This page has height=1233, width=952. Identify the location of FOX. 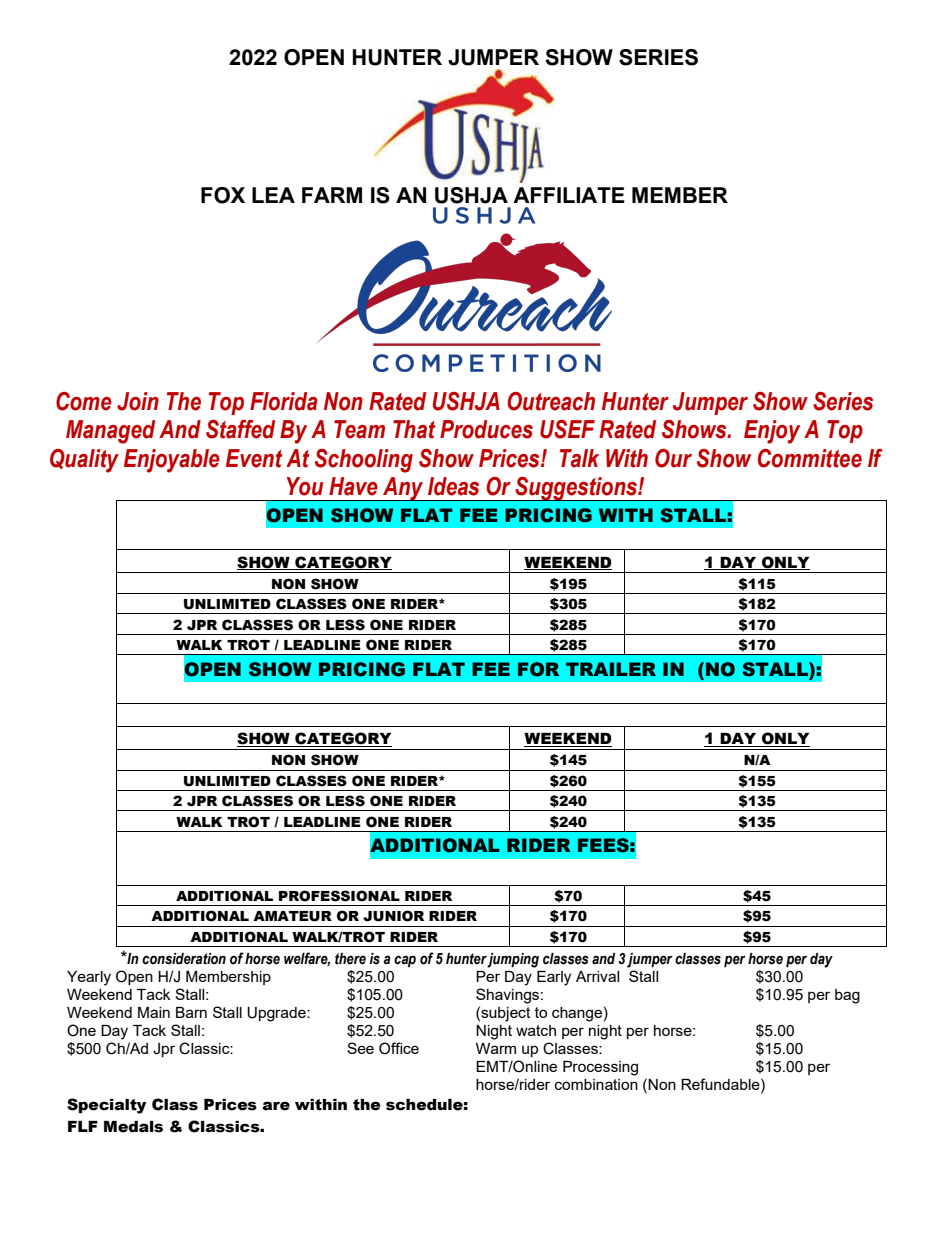
(223, 195).
